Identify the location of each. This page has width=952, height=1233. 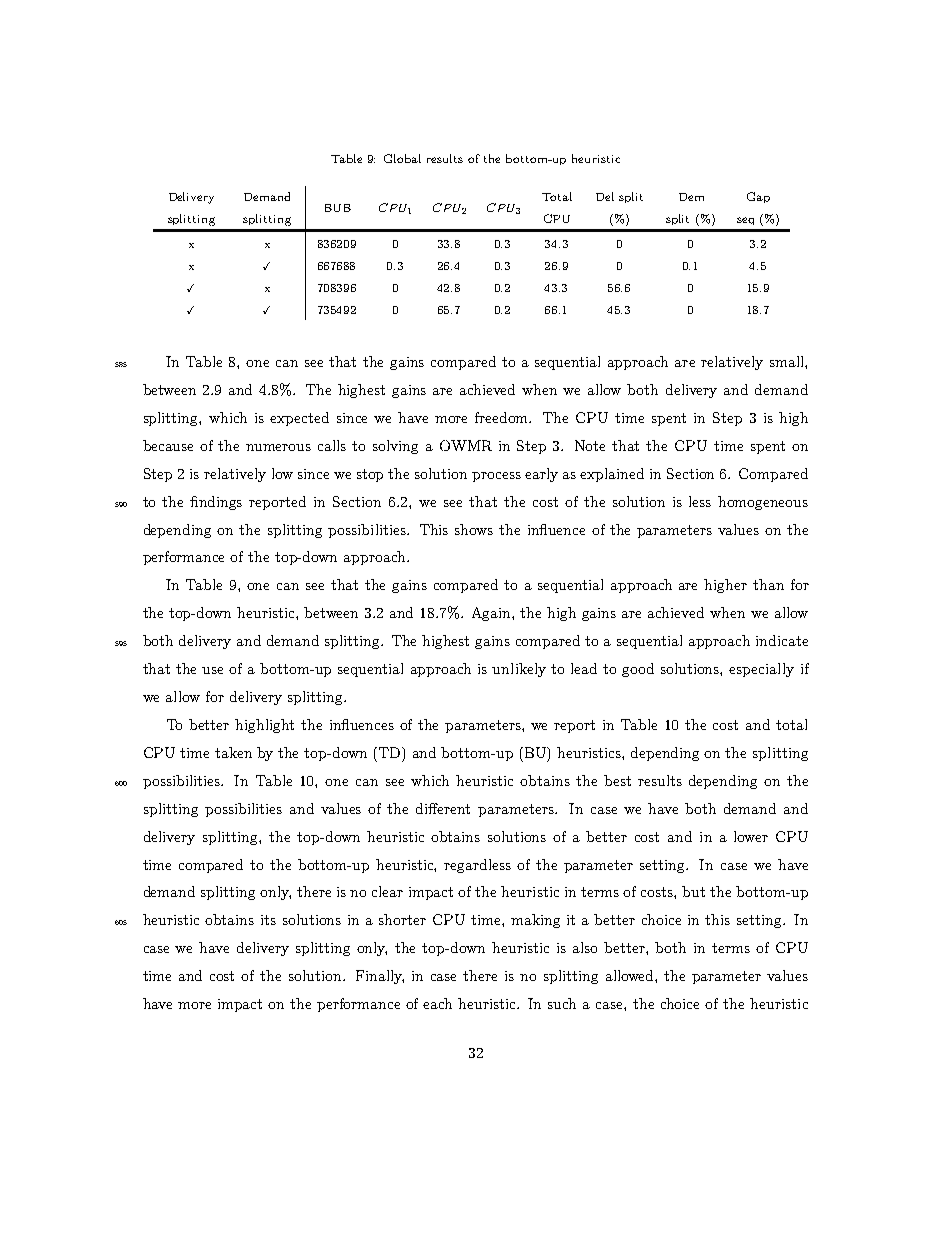
(437, 1003).
